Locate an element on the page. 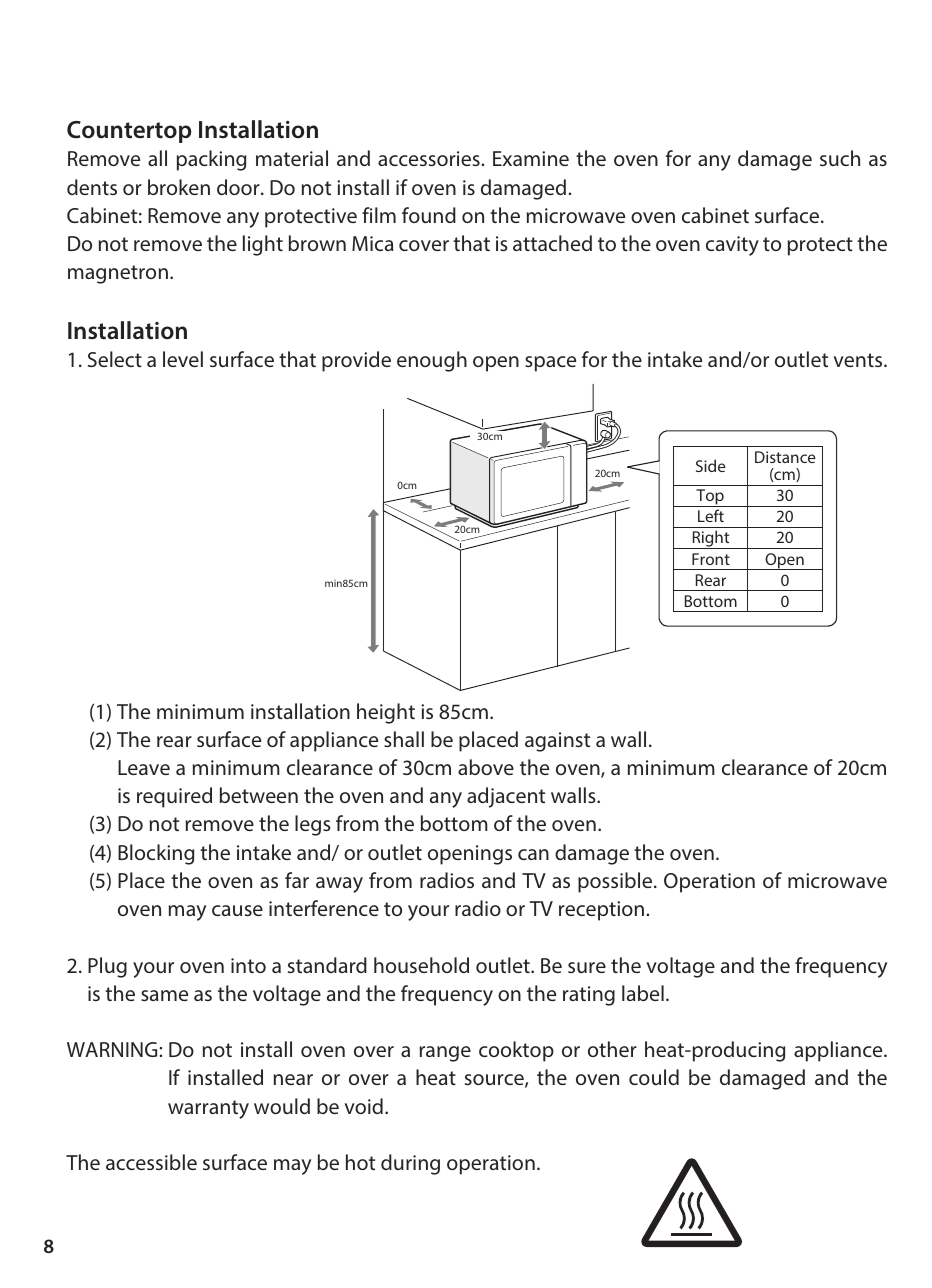  packing is located at coordinates (211, 160).
